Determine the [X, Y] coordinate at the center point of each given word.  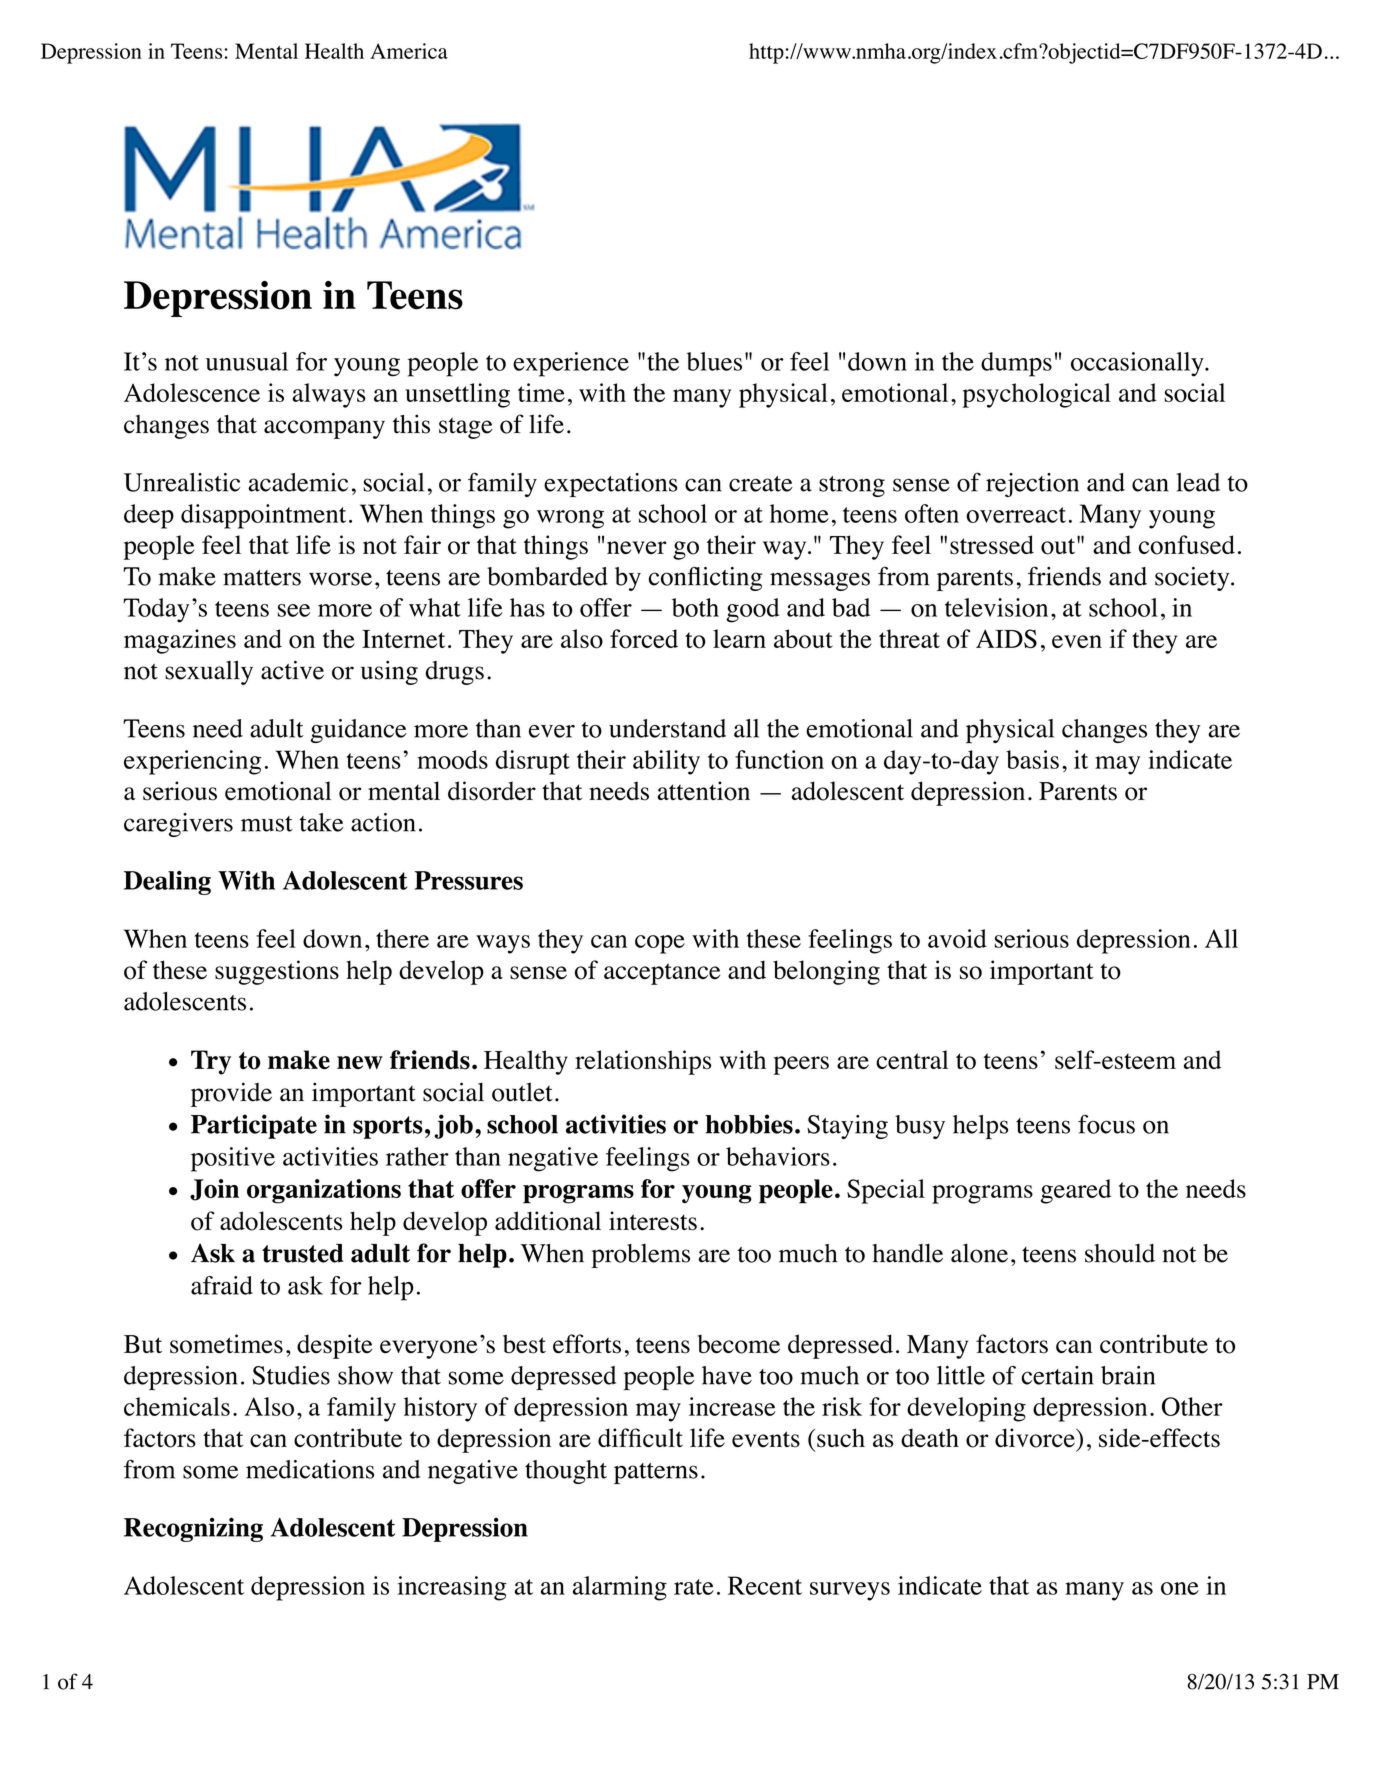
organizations [324, 1191]
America [409, 51]
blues [714, 361]
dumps [1016, 364]
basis [1032, 759]
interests [653, 1221]
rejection [1032, 485]
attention [703, 791]
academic [298, 482]
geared [1076, 1191]
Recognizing [193, 1529]
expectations [611, 485]
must [267, 824]
